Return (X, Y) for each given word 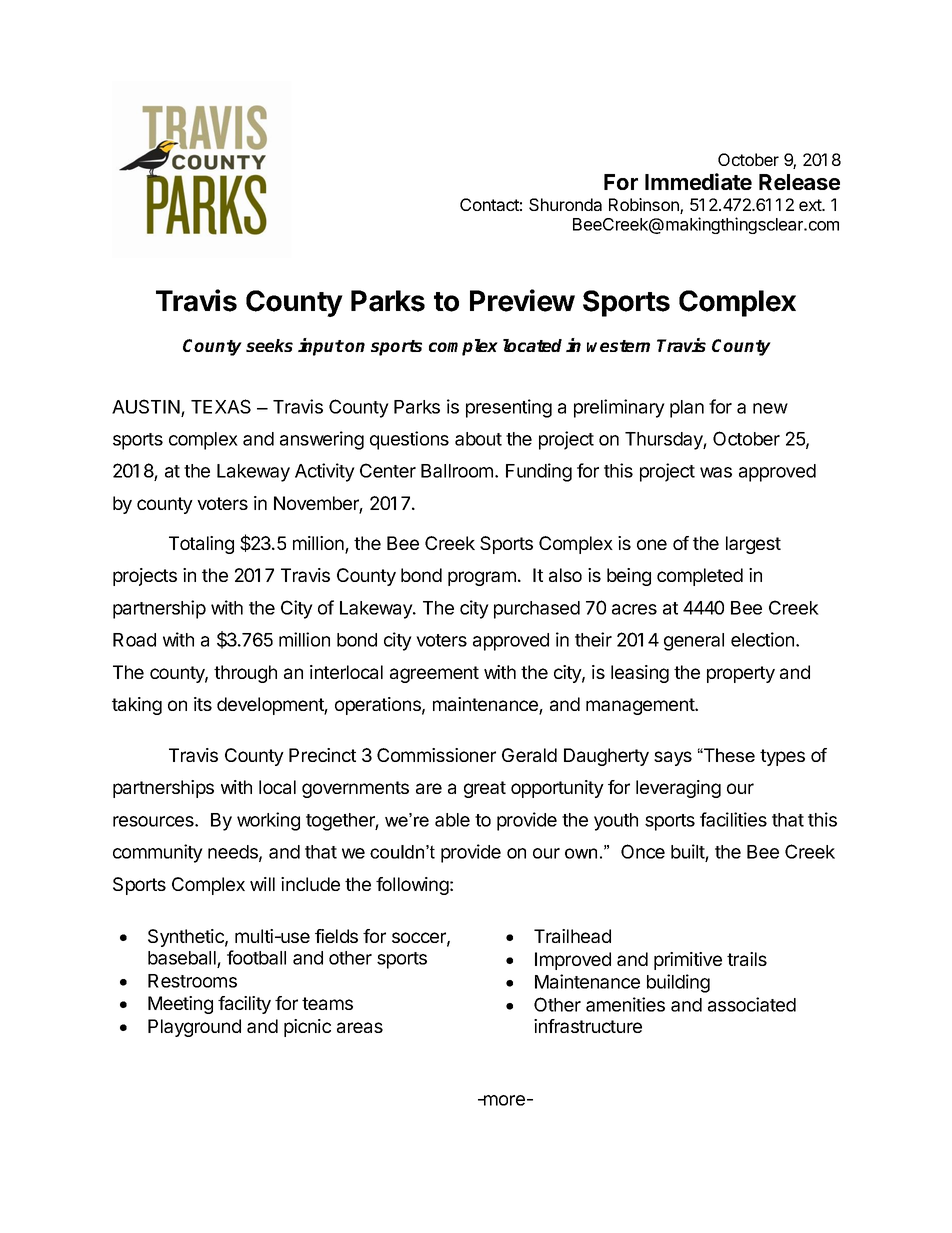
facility (244, 1005)
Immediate (698, 181)
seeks (269, 345)
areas (360, 1027)
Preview (522, 300)
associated (752, 1004)
